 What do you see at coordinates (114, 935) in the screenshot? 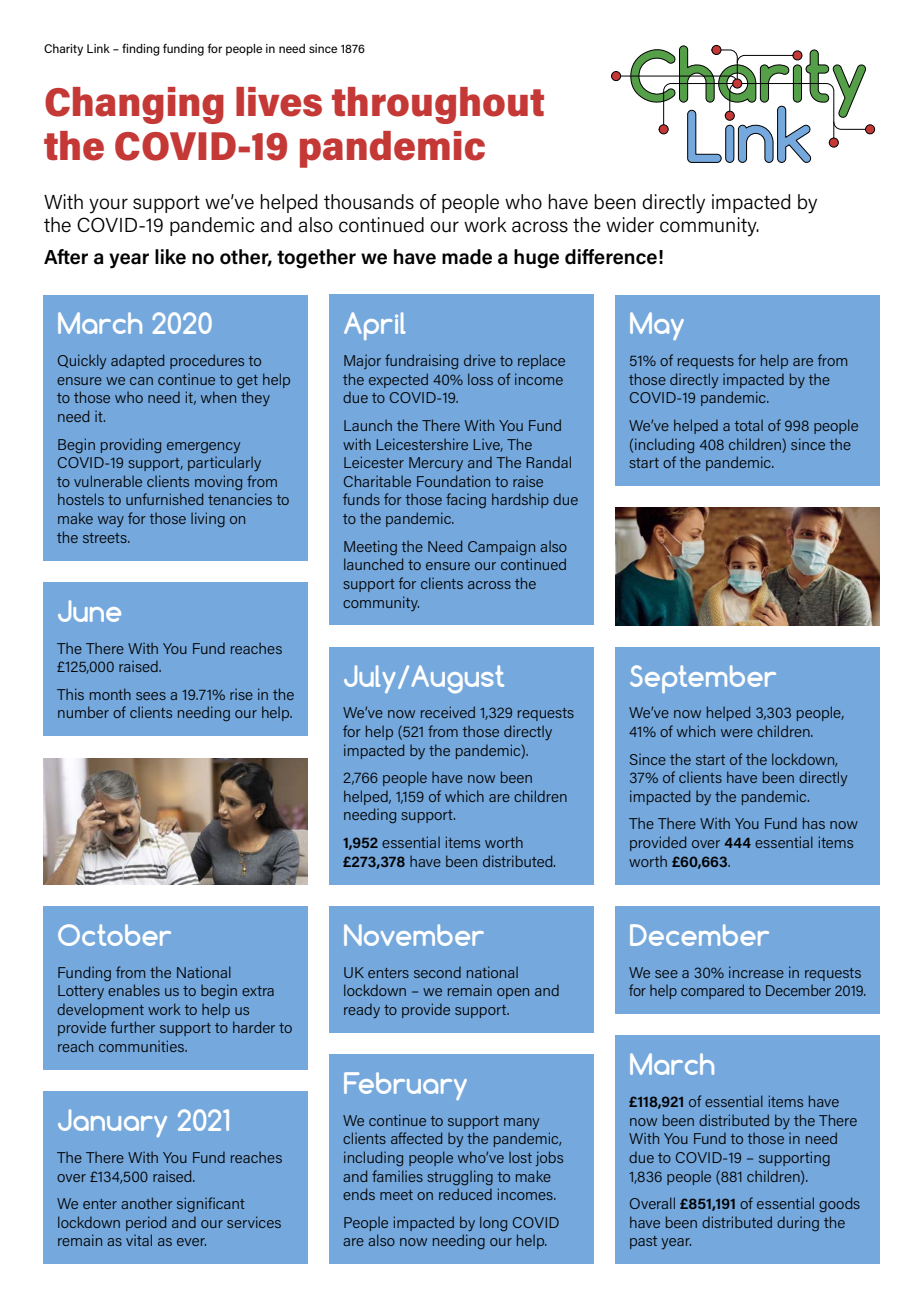
I see `October` at bounding box center [114, 935].
